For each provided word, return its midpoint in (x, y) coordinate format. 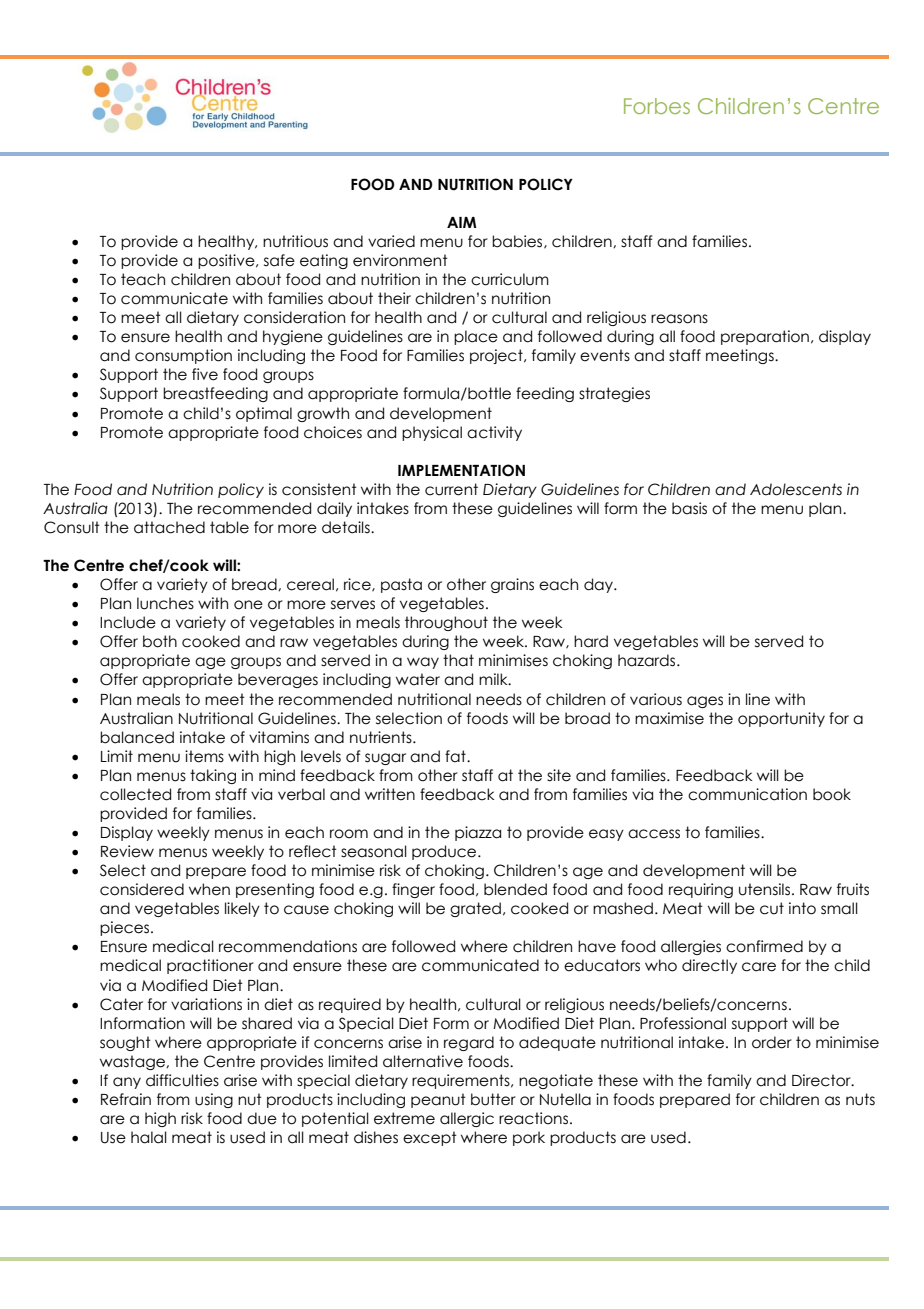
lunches (165, 603)
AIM (462, 222)
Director (822, 1080)
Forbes (657, 106)
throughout (446, 623)
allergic (467, 1119)
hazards (648, 660)
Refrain (126, 1099)
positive (227, 261)
